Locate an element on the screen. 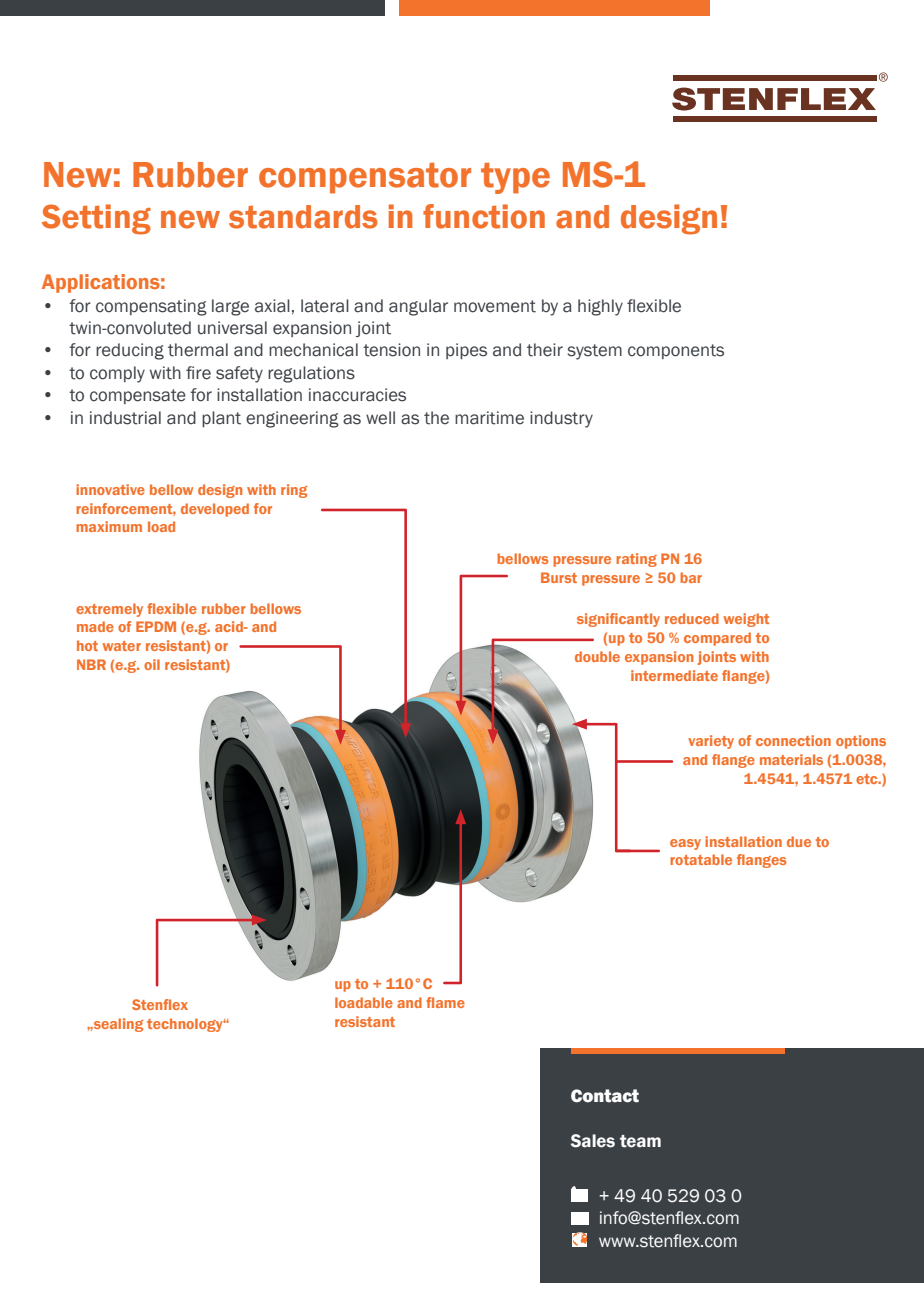 This screenshot has height=1308, width=924. easy is located at coordinates (685, 844).
